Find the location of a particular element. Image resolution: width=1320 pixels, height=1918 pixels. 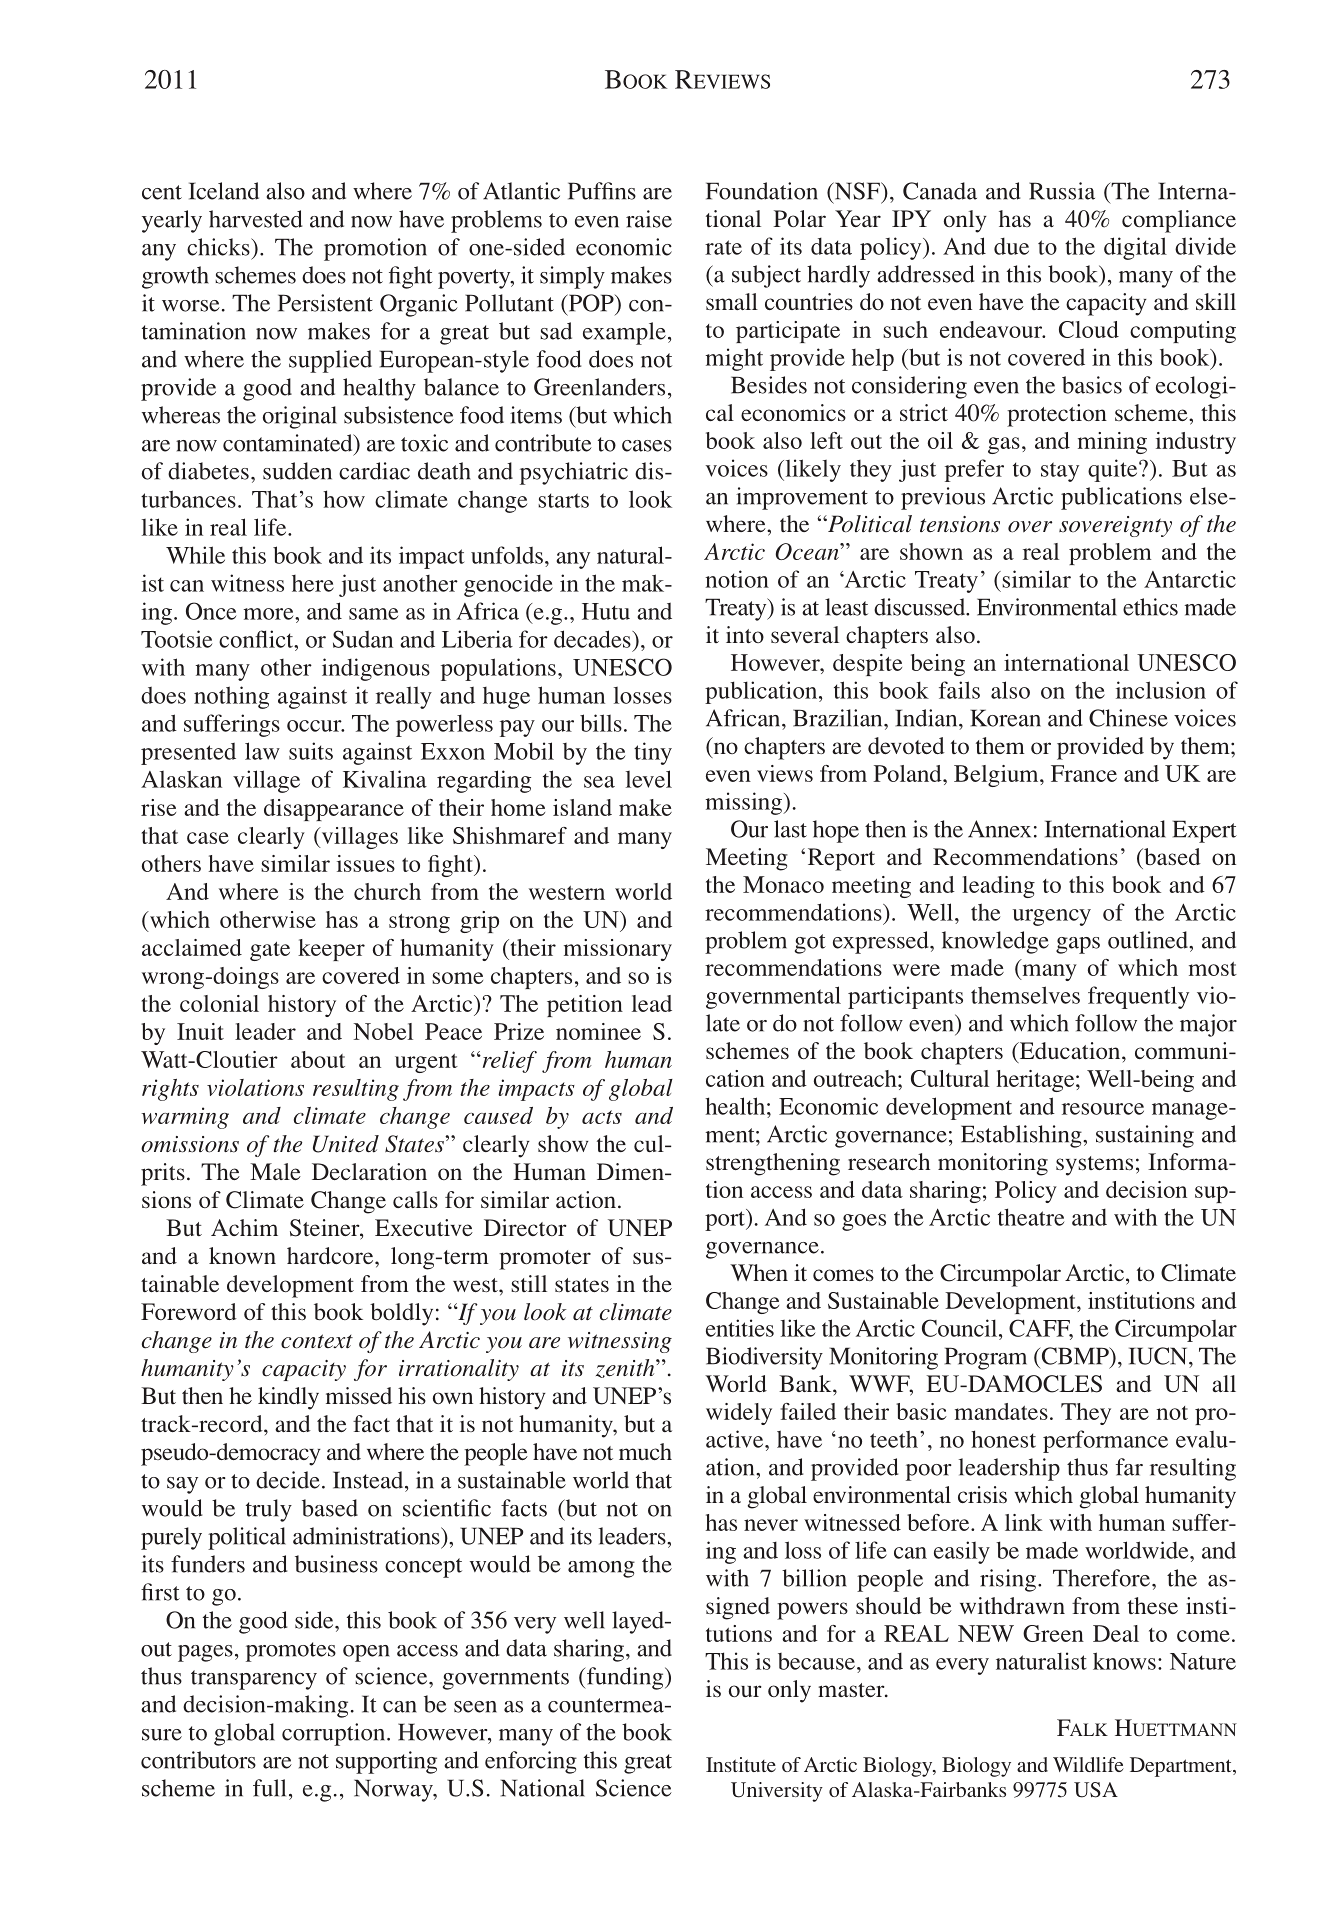

When is located at coordinates (759, 1272).
